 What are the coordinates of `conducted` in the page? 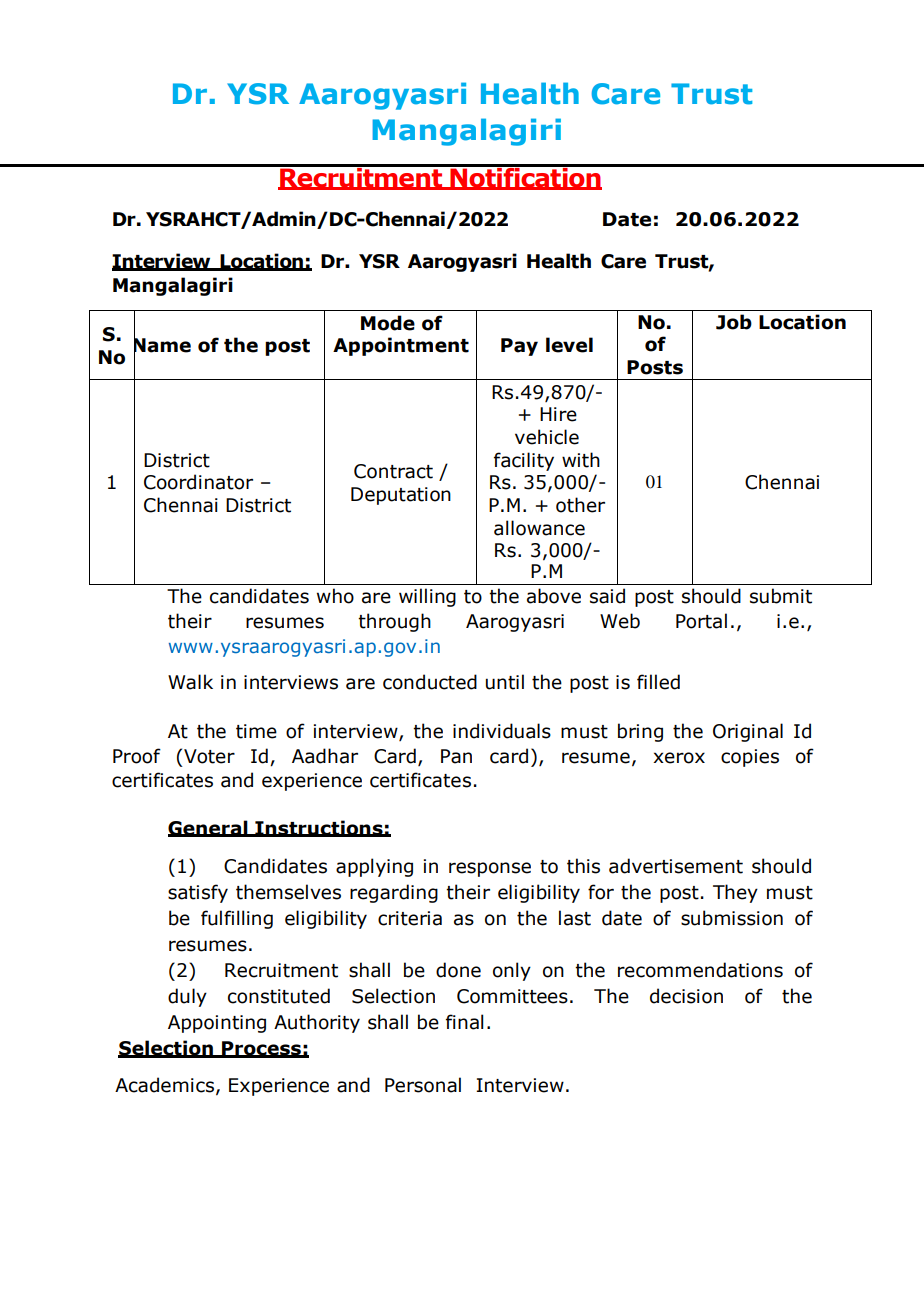 It's located at (430, 682).
